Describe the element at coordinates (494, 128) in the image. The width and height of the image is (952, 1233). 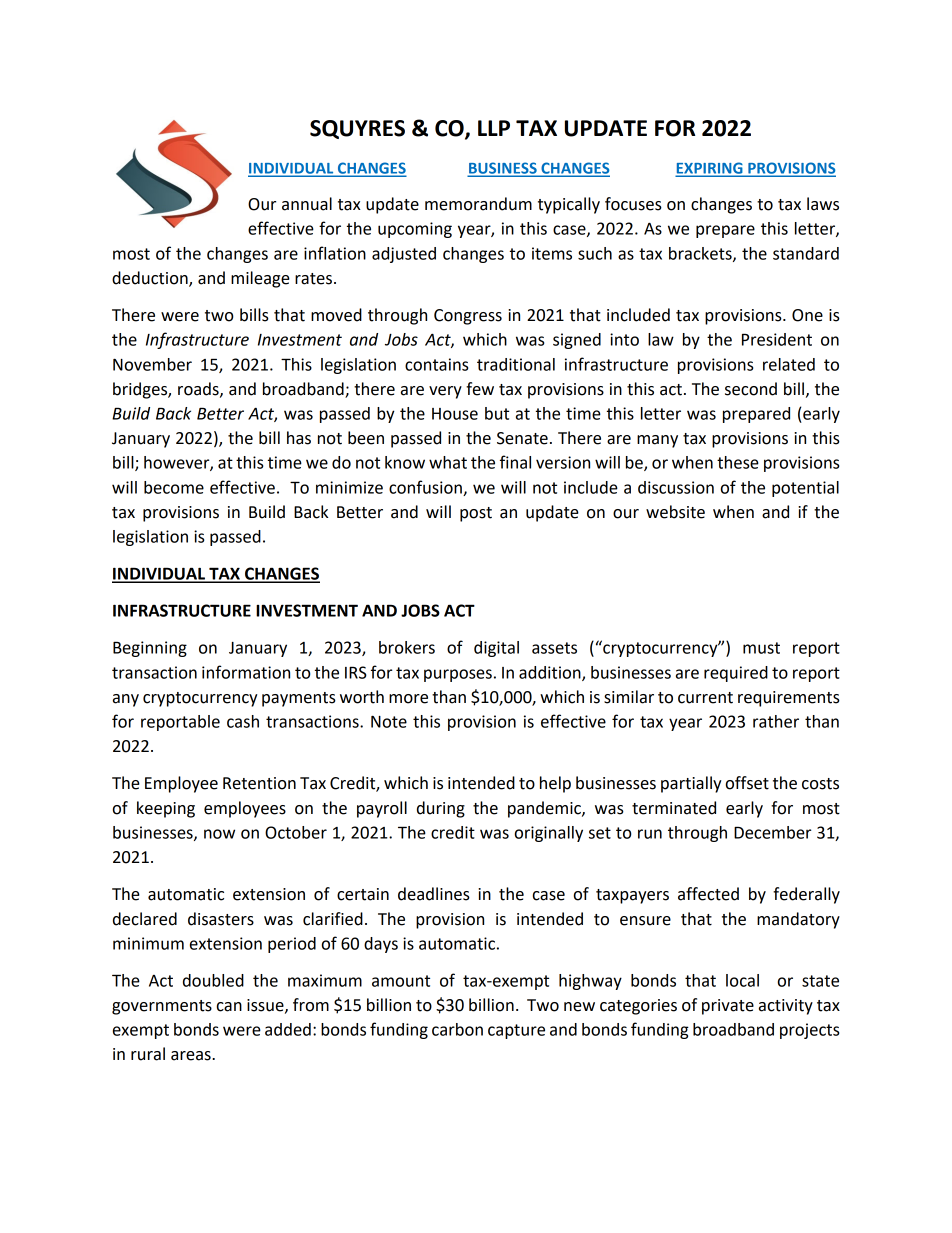
I see `LLP` at that location.
